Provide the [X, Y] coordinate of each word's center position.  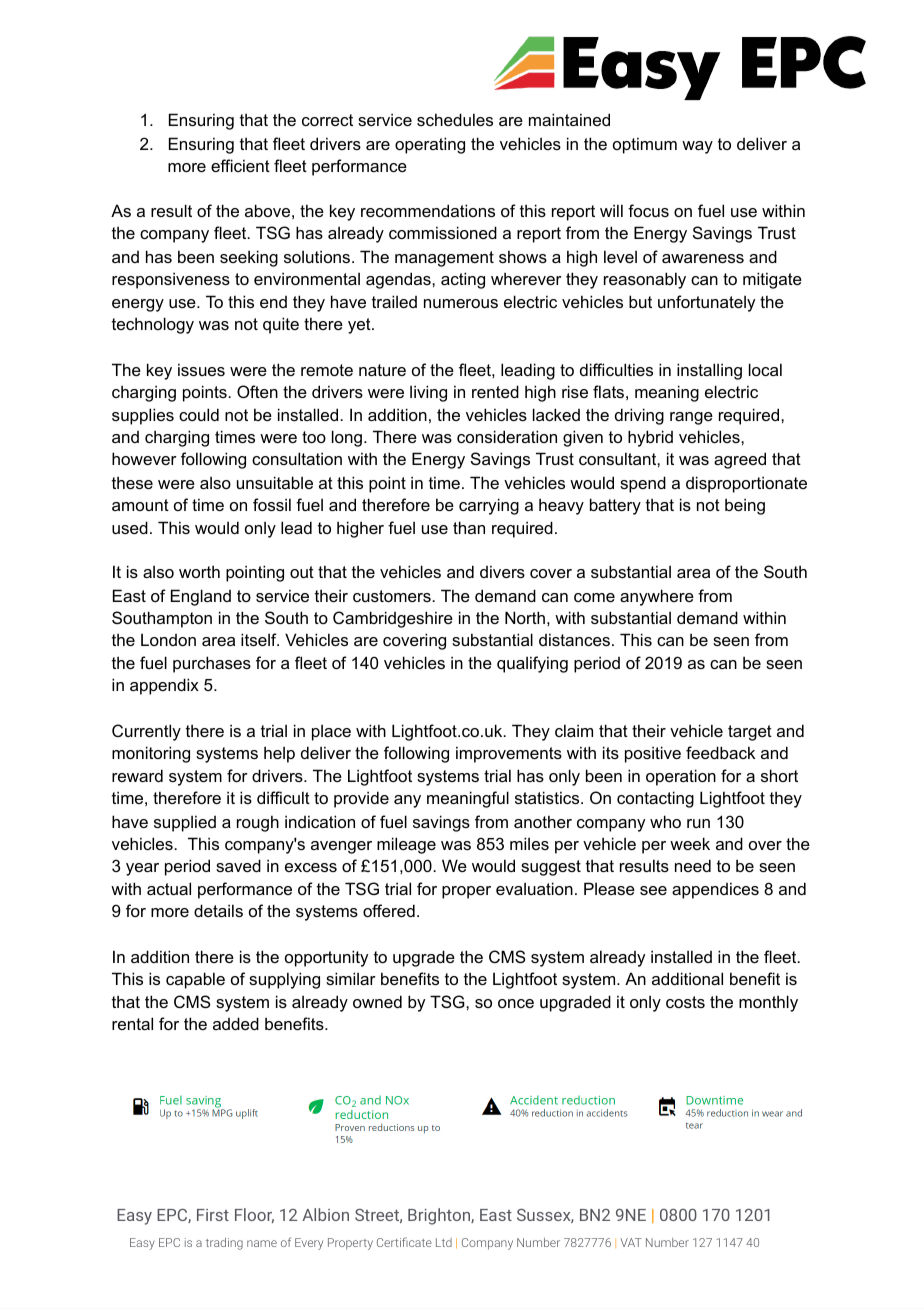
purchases [212, 664]
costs [685, 1002]
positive [653, 754]
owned [377, 1001]
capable [195, 980]
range [691, 418]
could [199, 414]
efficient [240, 165]
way [697, 147]
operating [430, 145]
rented [495, 391]
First [213, 1215]
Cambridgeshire [393, 619]
